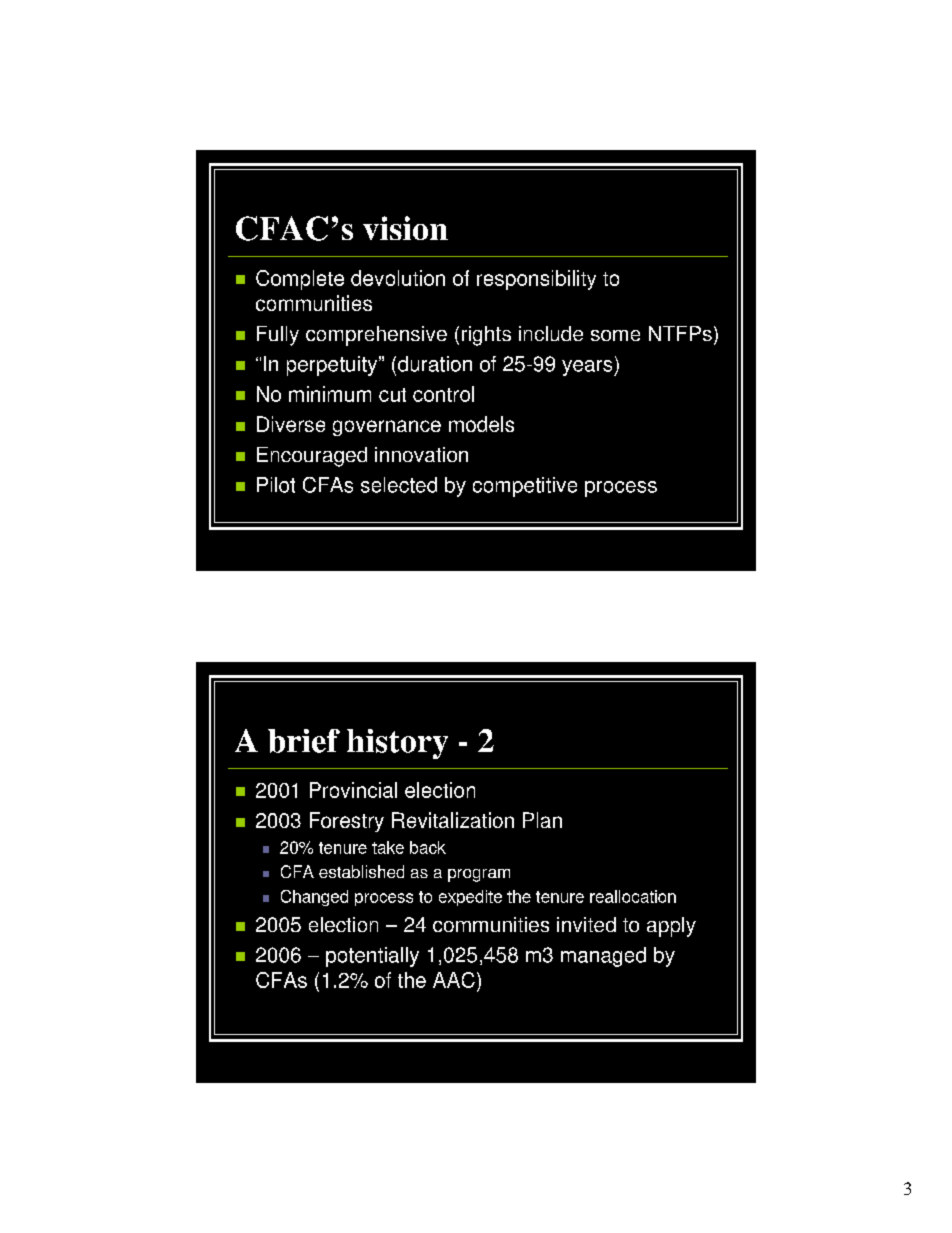  I want to click on Plan, so click(542, 820).
